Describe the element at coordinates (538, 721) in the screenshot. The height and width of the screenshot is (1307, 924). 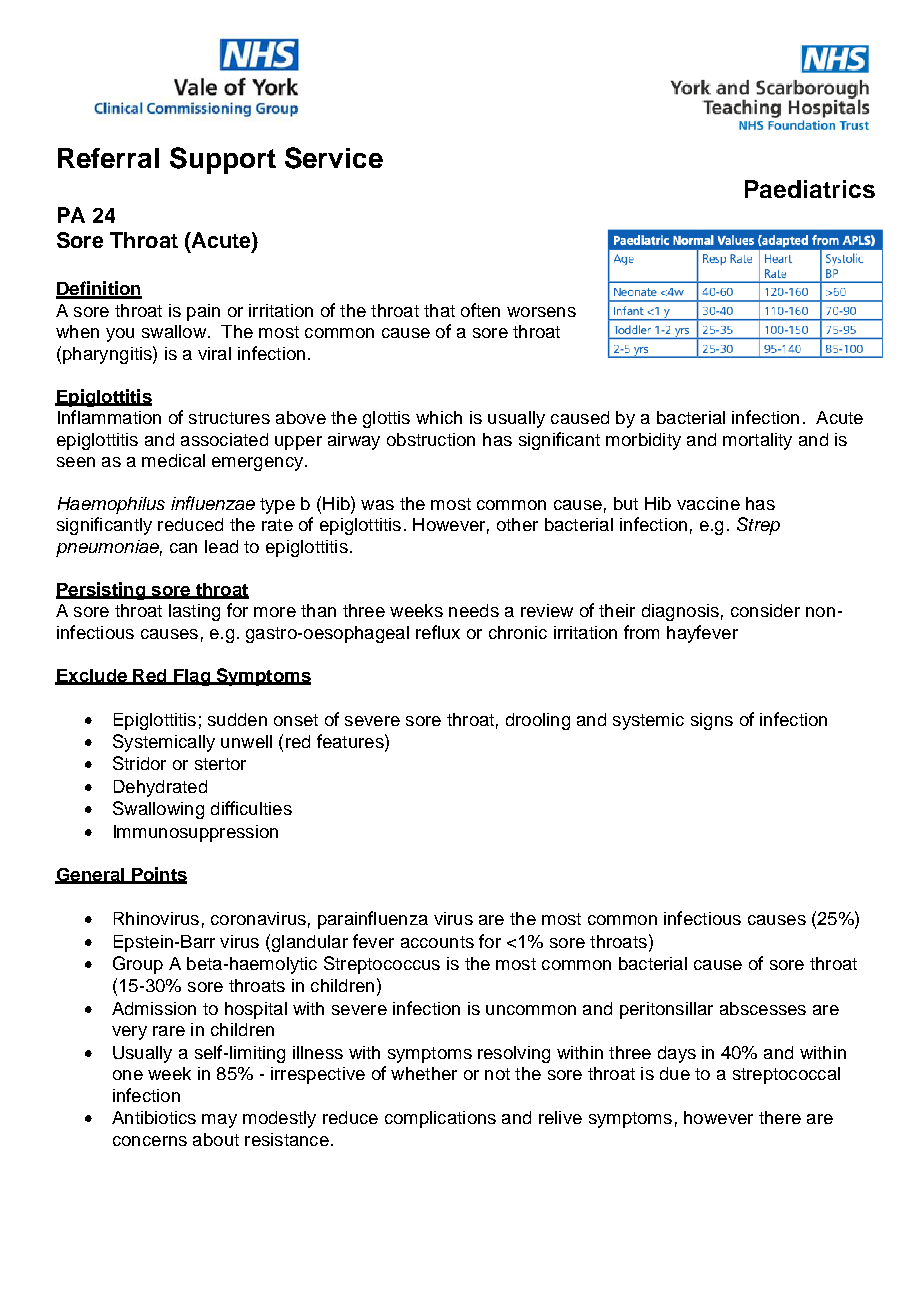
I see `drooling` at that location.
